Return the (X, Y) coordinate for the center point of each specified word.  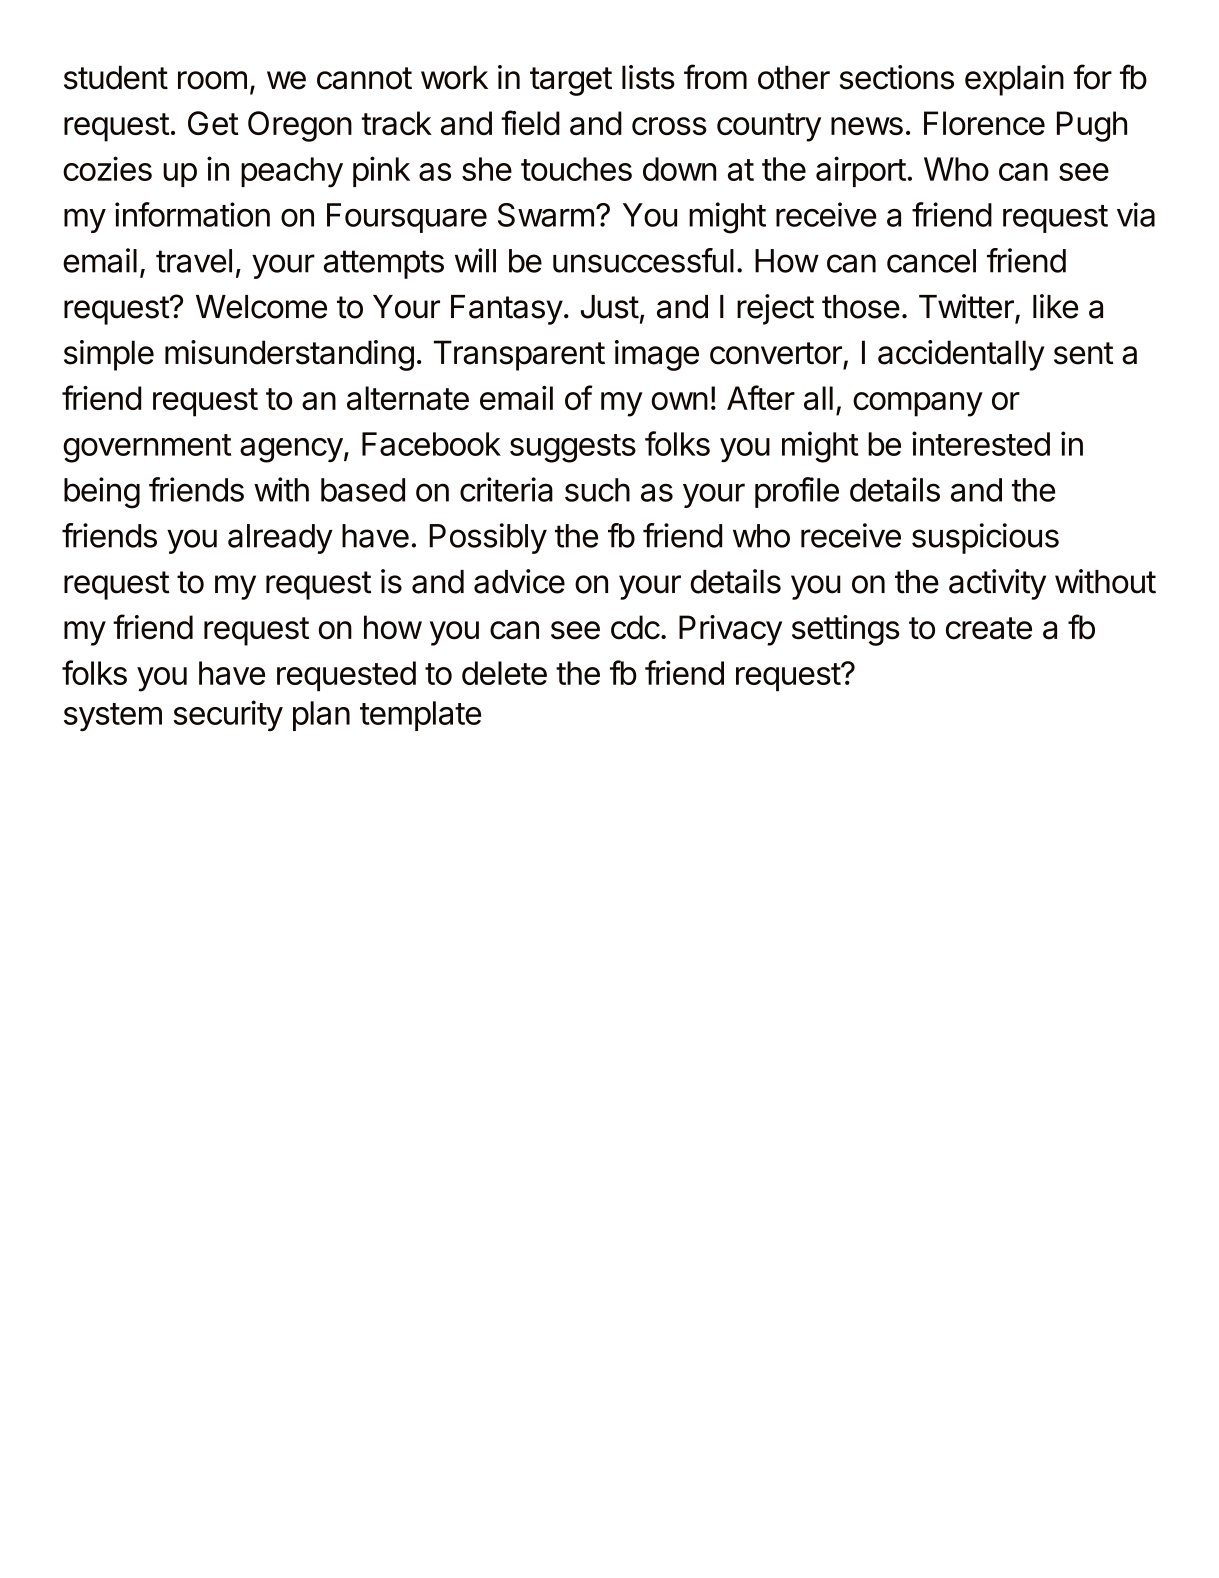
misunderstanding (289, 355)
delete (504, 673)
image (657, 355)
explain (1014, 80)
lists (648, 77)
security (228, 715)
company (918, 404)
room (212, 80)
